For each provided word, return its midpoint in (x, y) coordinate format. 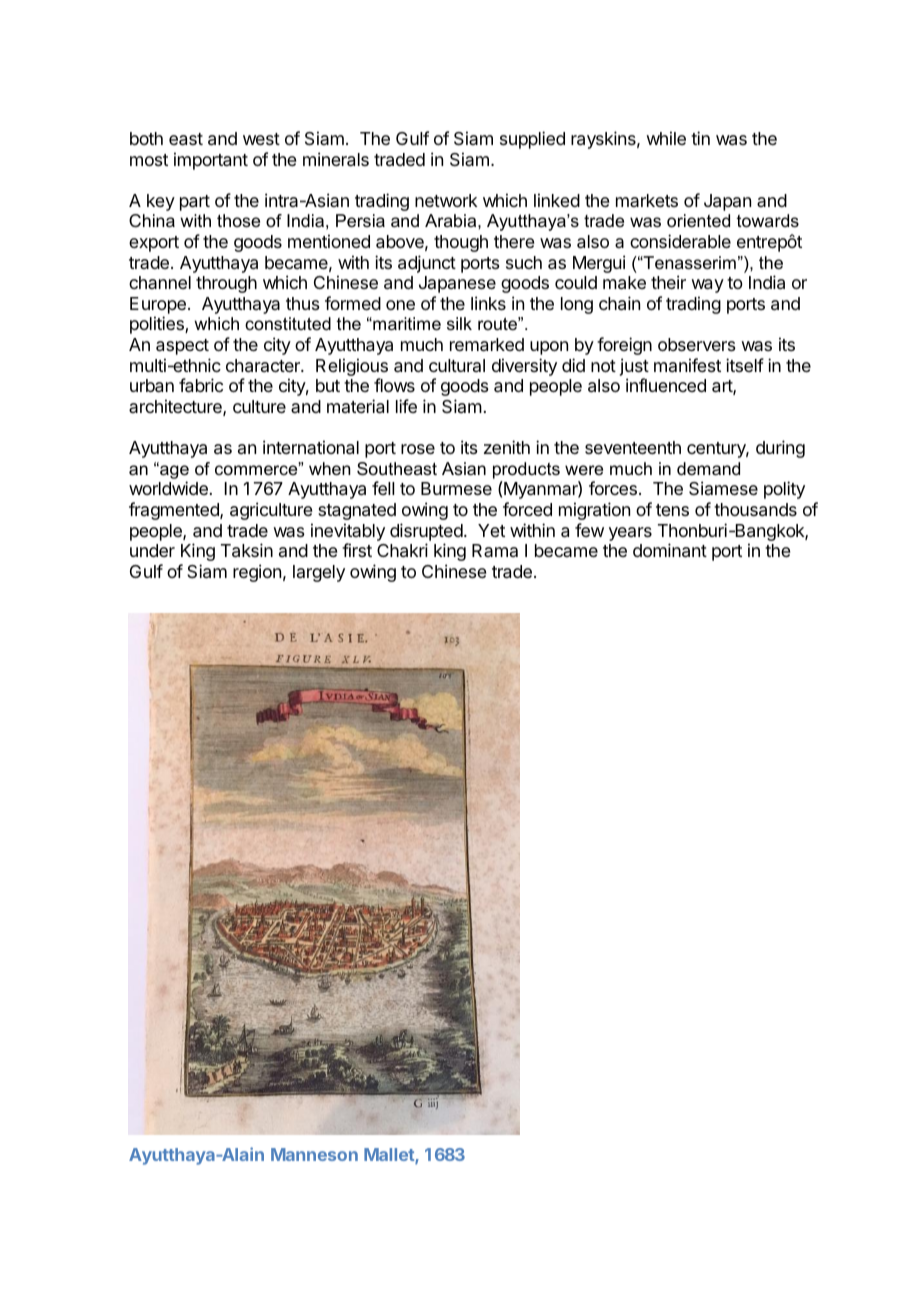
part (195, 203)
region (257, 573)
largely (319, 573)
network (446, 200)
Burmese (456, 488)
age (173, 471)
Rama (495, 550)
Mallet (390, 1156)
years (630, 534)
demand (708, 468)
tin (700, 138)
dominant (670, 550)
